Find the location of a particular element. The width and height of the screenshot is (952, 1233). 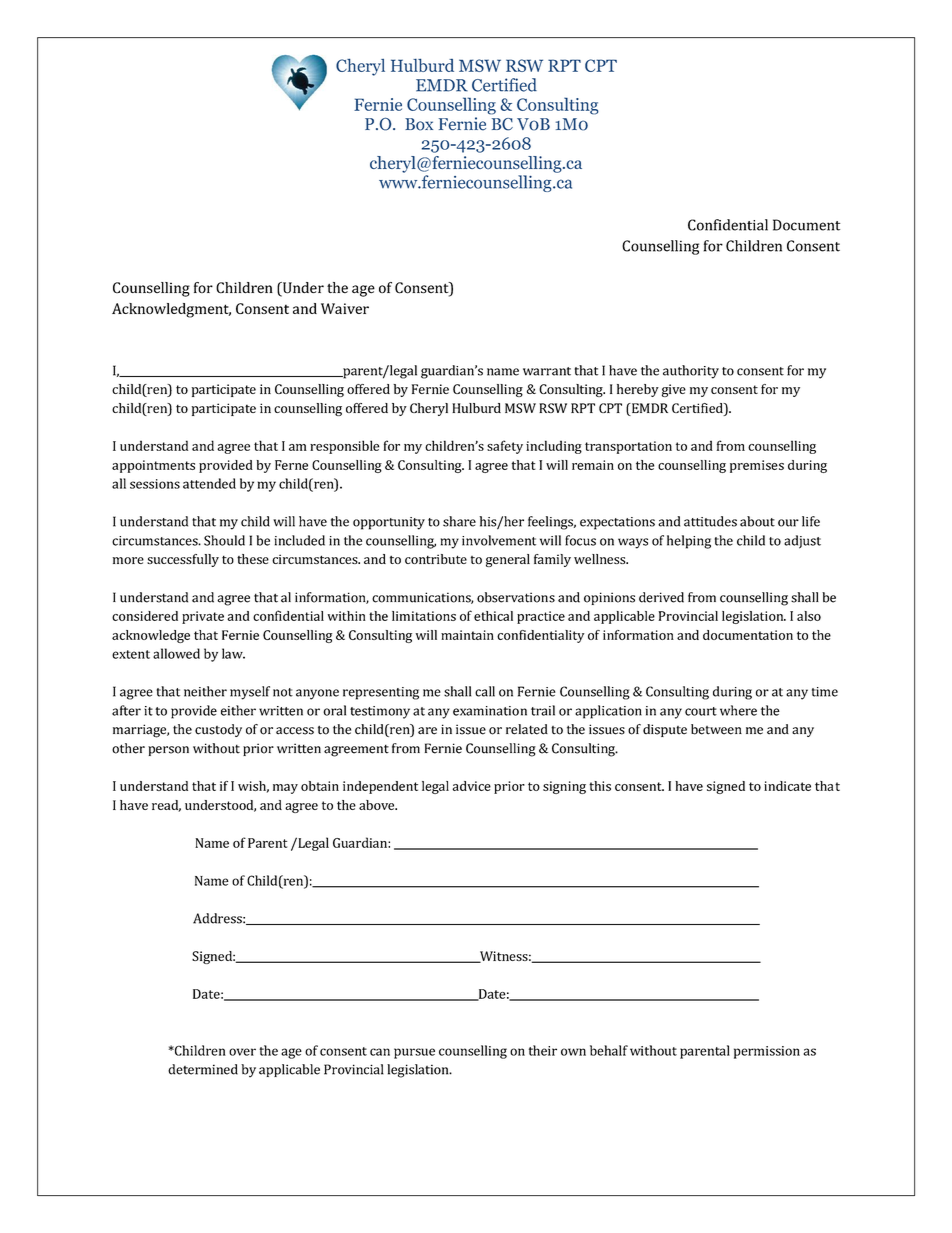

Waiver is located at coordinates (345, 308).
